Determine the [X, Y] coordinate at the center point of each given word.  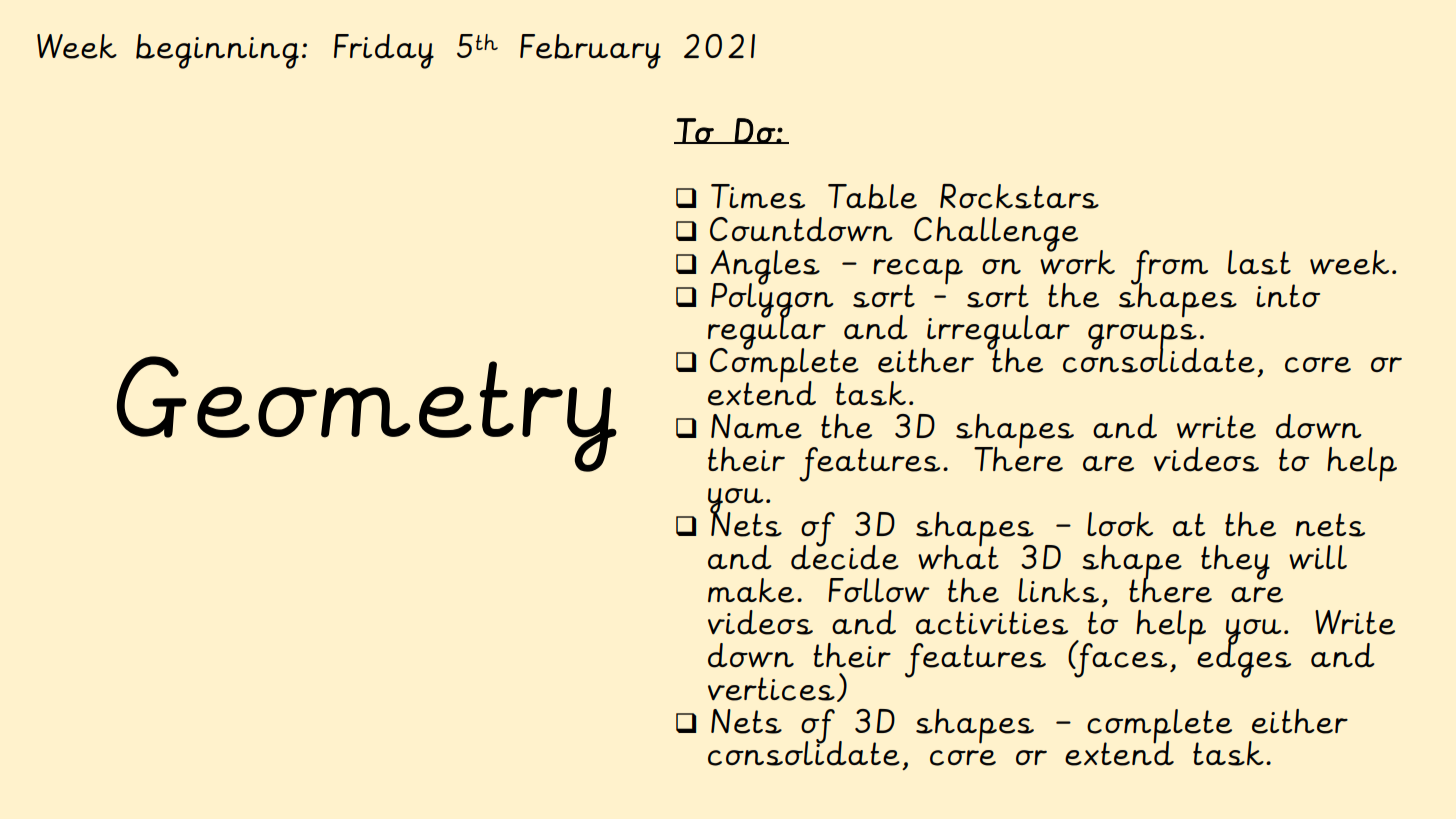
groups [1142, 338]
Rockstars [1019, 196]
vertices [771, 689]
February [590, 51]
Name [756, 426]
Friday [384, 51]
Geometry [366, 414]
